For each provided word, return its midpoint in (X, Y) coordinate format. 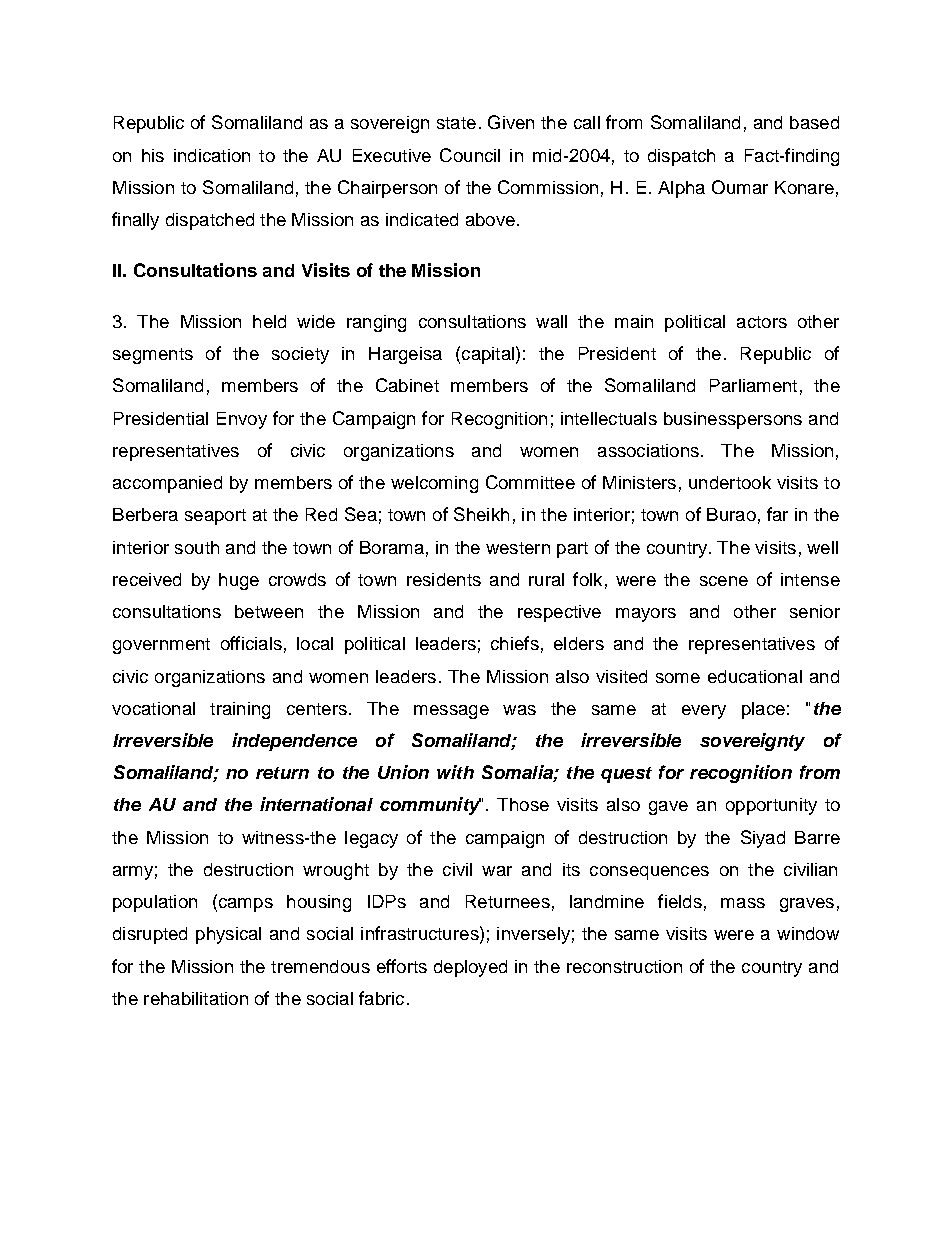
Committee (530, 482)
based (814, 122)
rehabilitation (196, 998)
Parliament (753, 385)
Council (470, 155)
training (240, 710)
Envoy (242, 420)
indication (212, 155)
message (451, 712)
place (763, 710)
